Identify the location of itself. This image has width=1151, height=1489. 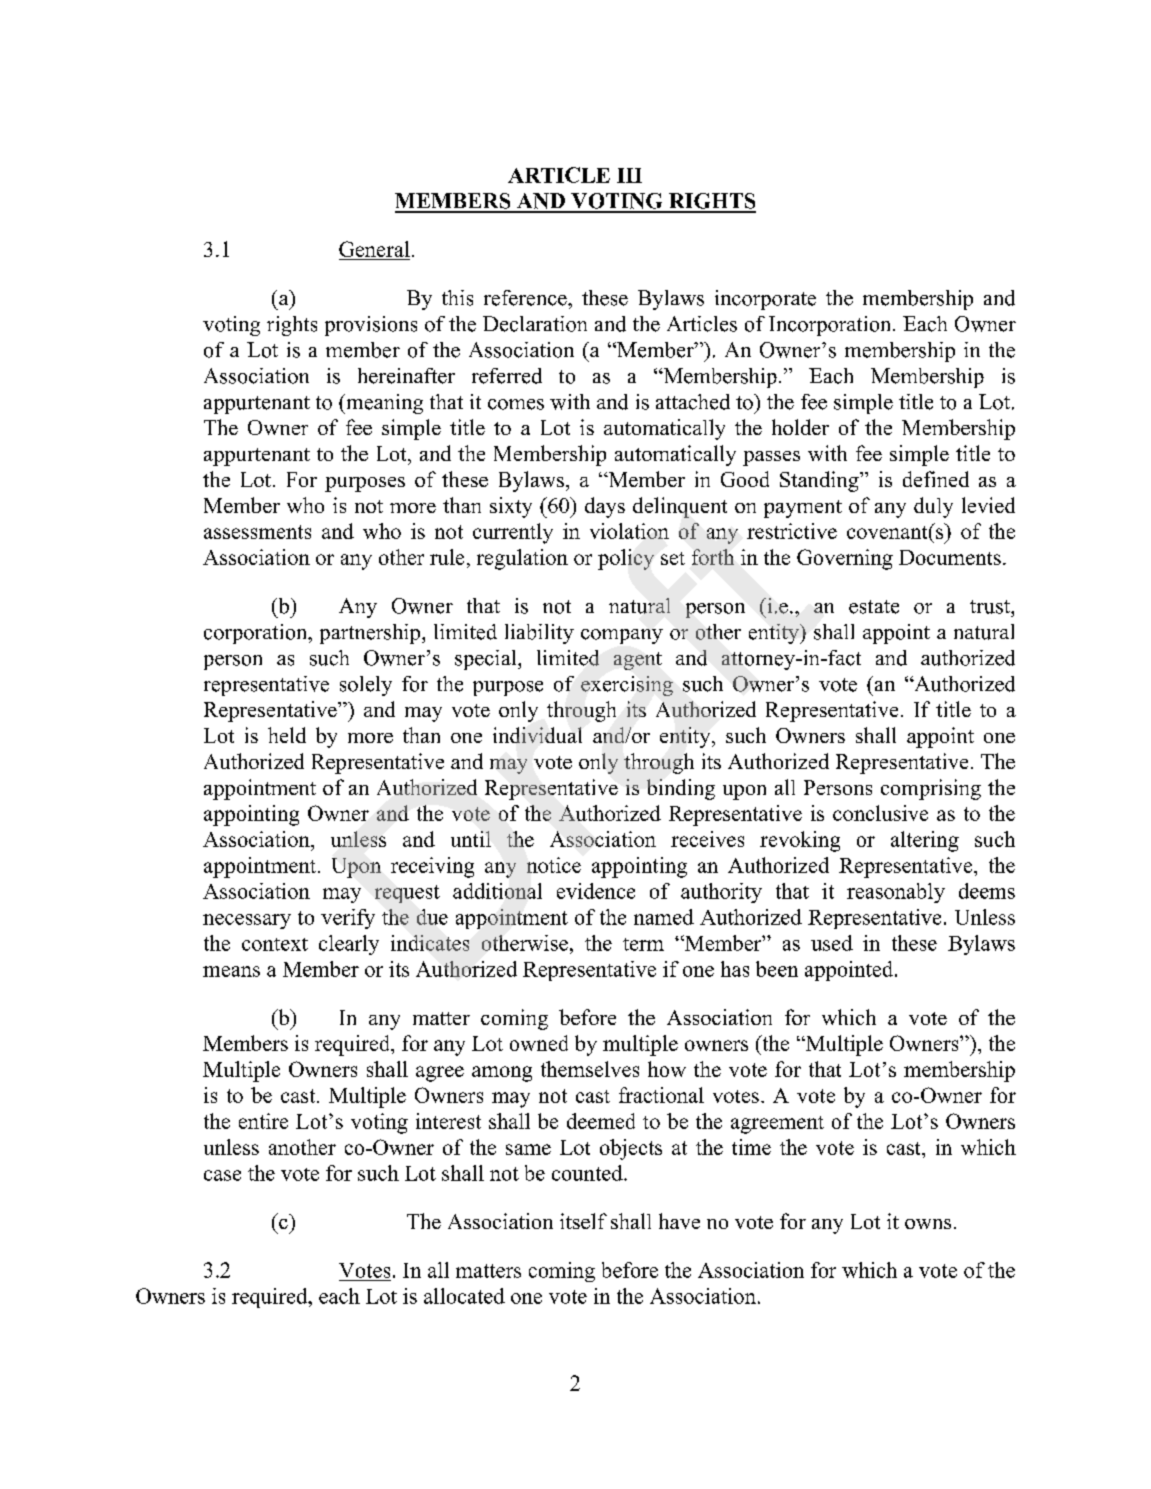
(583, 1221).
